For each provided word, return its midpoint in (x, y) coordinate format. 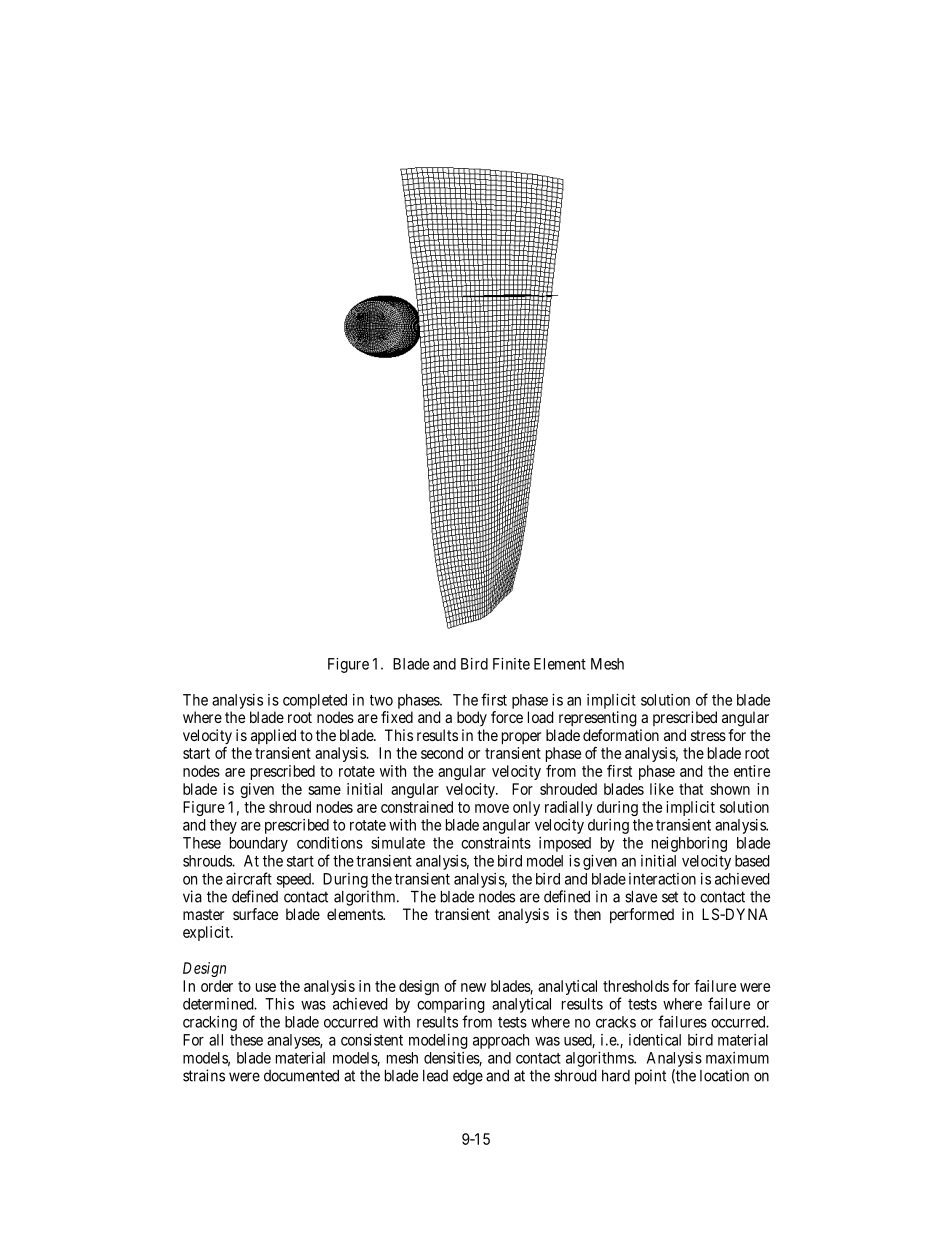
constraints (496, 843)
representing (598, 719)
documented (301, 1076)
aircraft (249, 878)
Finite (511, 664)
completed (315, 701)
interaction (662, 879)
